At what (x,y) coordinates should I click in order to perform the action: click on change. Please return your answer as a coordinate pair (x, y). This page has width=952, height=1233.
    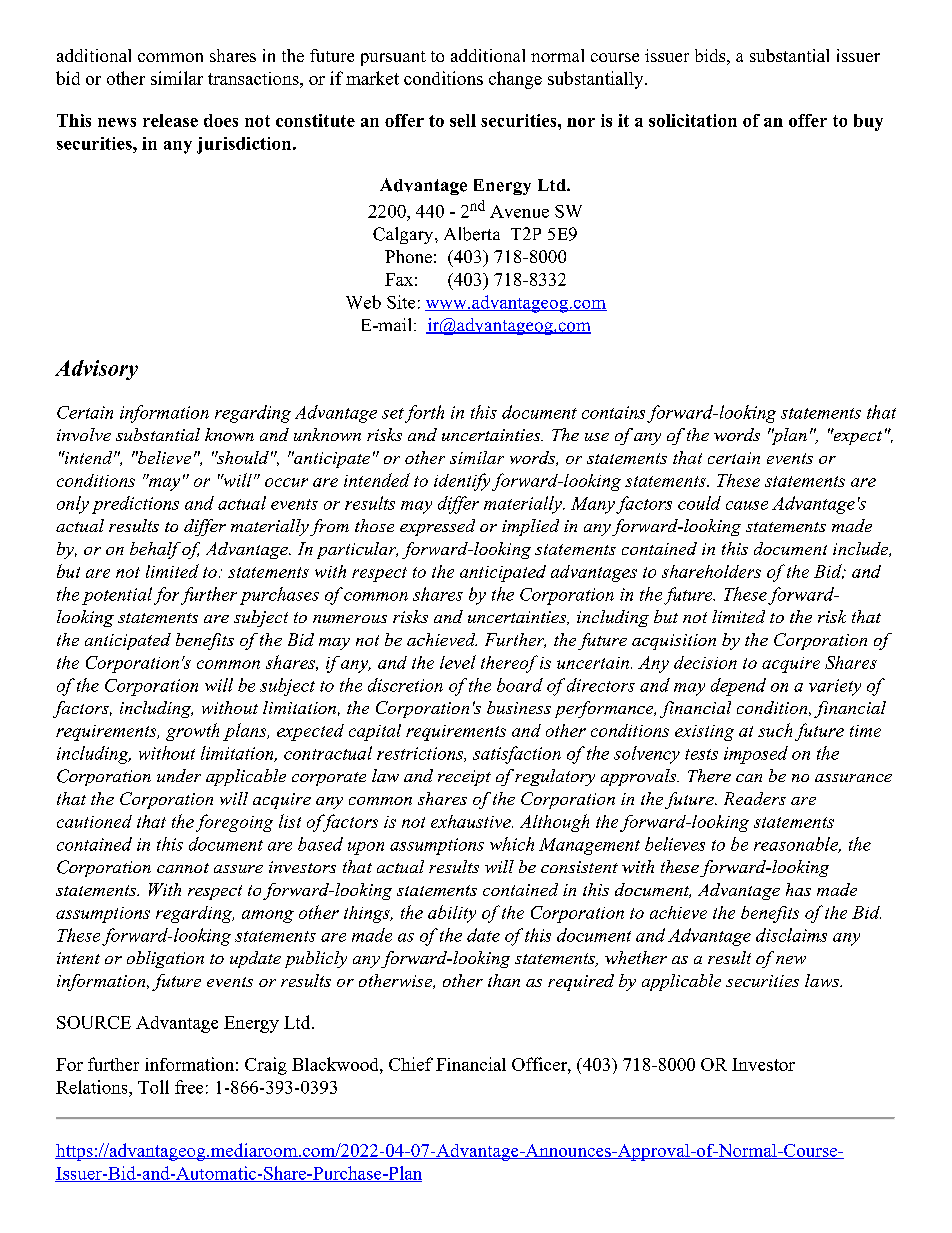
    Looking at the image, I should click on (515, 80).
